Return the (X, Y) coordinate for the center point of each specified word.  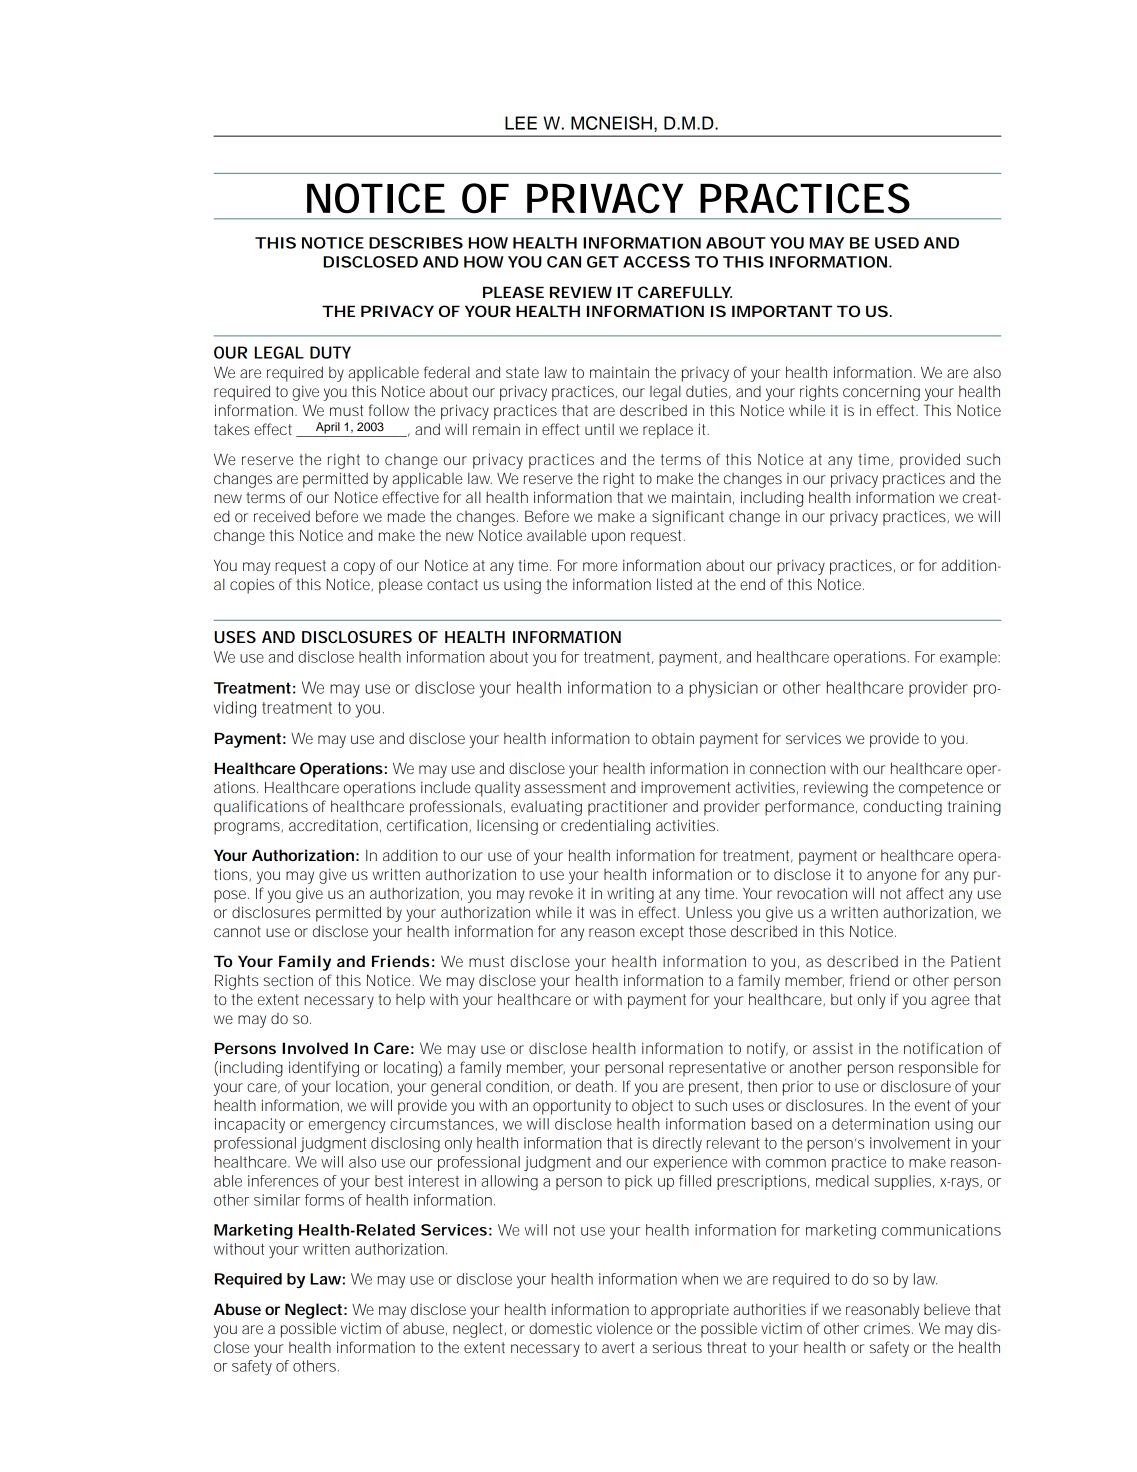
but (841, 999)
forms (324, 1200)
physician (723, 689)
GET (602, 262)
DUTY (330, 352)
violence (624, 1328)
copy (359, 568)
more (600, 566)
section (288, 980)
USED (897, 243)
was (603, 913)
